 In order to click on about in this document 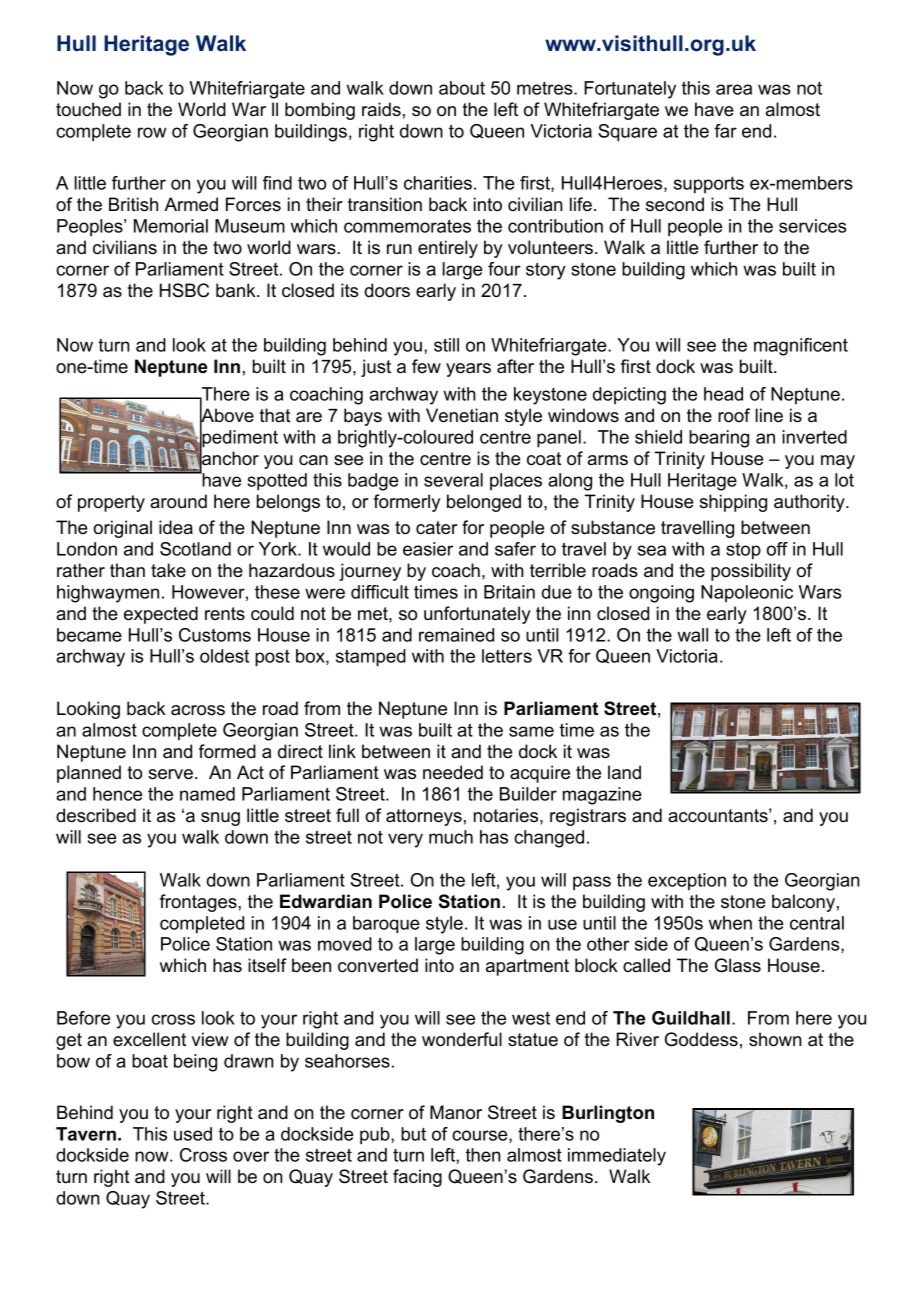, I will do `click(462, 88)`.
